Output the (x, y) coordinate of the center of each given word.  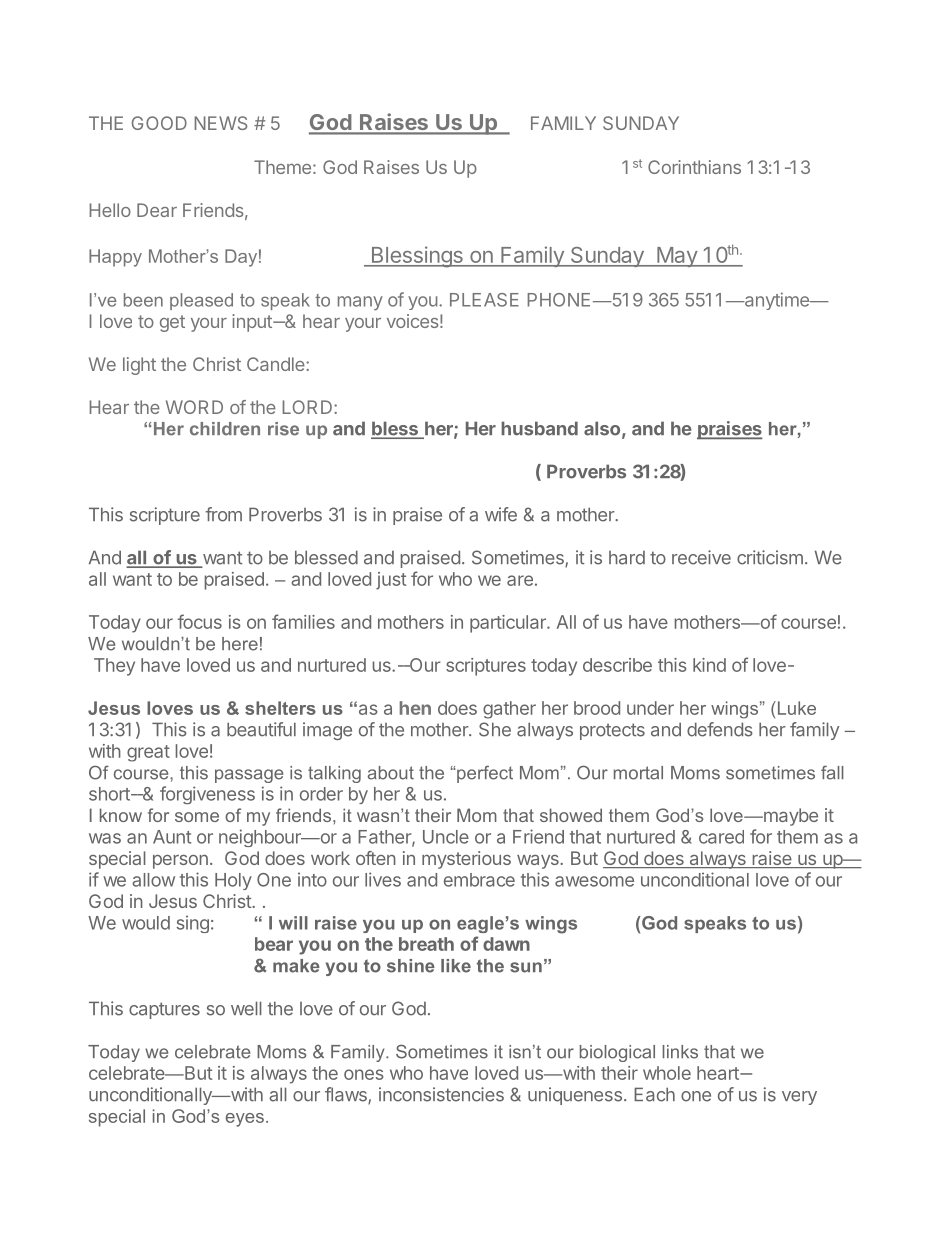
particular (509, 624)
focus (200, 621)
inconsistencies (441, 1094)
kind (709, 665)
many (360, 303)
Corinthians (694, 167)
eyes (245, 1120)
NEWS (221, 123)
